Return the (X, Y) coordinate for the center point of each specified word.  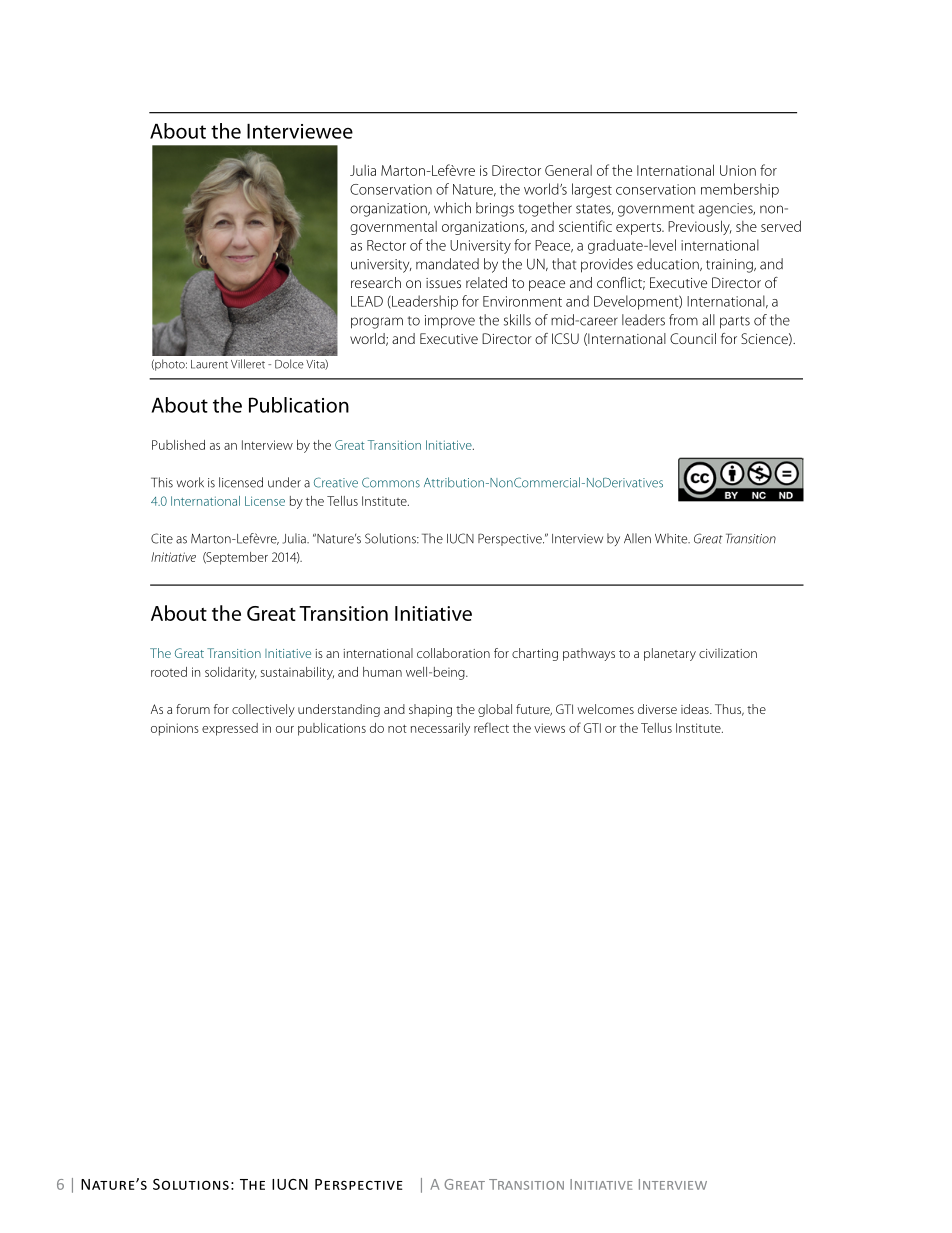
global (495, 710)
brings (495, 209)
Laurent (209, 364)
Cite (162, 538)
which (452, 208)
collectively (263, 710)
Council (693, 338)
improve (450, 322)
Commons (391, 482)
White (672, 538)
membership (740, 190)
